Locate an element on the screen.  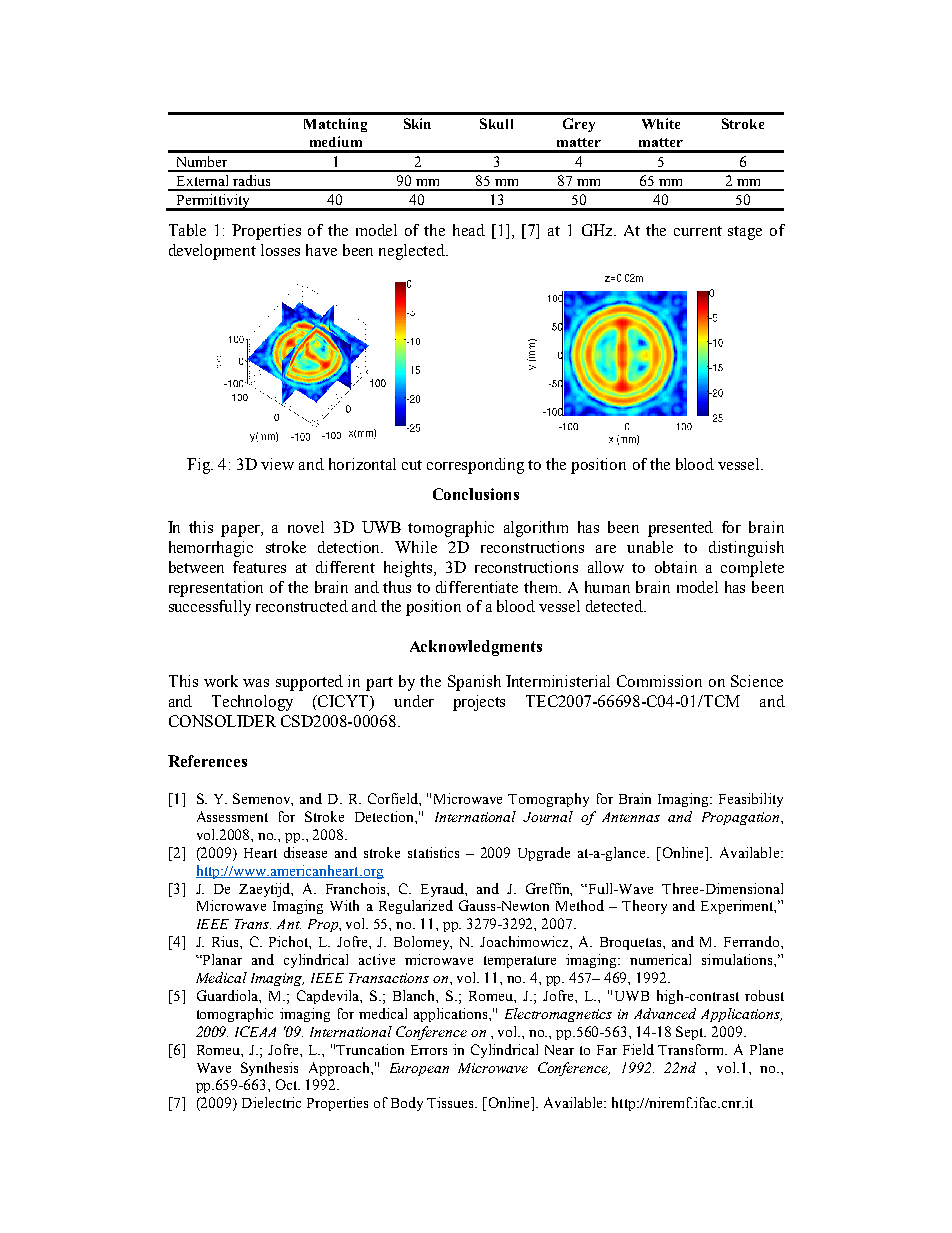
reconstructed is located at coordinates (302, 606).
